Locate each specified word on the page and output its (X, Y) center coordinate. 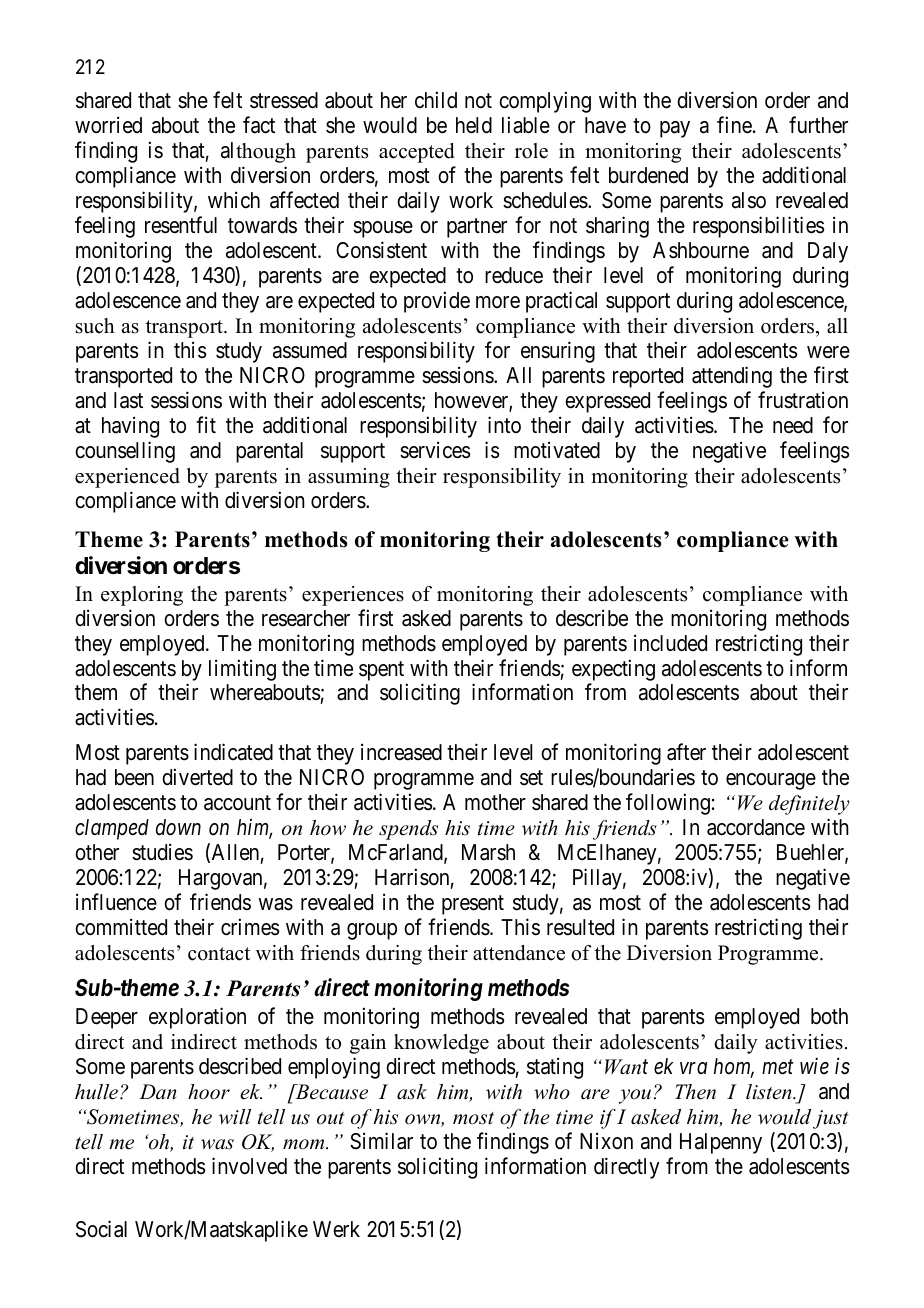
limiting (242, 670)
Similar (381, 1141)
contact (219, 954)
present (473, 905)
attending (732, 377)
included (670, 643)
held (474, 125)
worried (108, 125)
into (504, 424)
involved (249, 1166)
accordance (756, 827)
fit (206, 424)
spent (381, 671)
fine (734, 125)
